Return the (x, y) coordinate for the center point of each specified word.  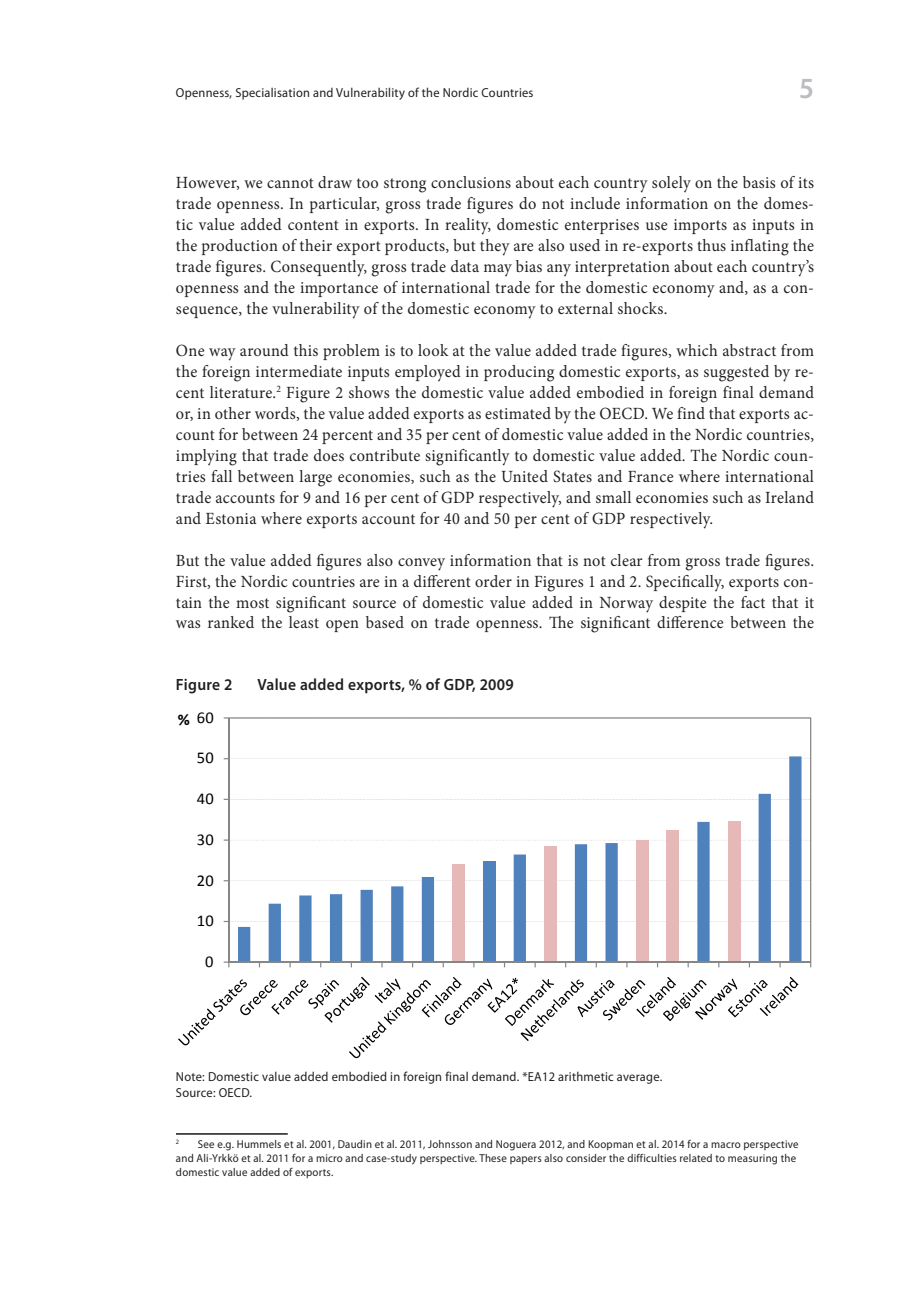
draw (335, 182)
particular (344, 205)
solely (671, 184)
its (806, 182)
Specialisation (272, 94)
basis (759, 182)
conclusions (471, 182)
